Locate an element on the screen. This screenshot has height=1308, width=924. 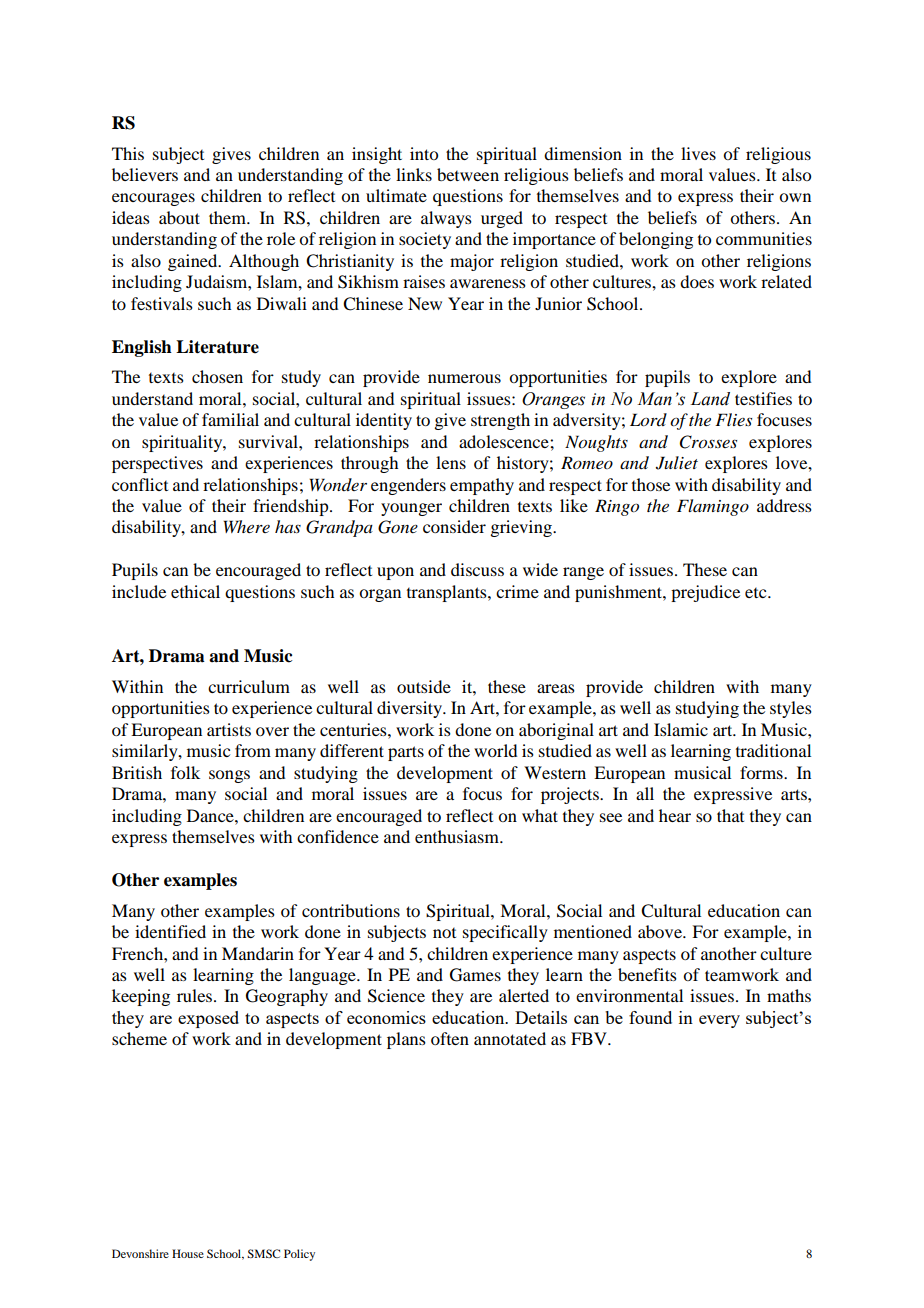
between is located at coordinates (468, 174).
